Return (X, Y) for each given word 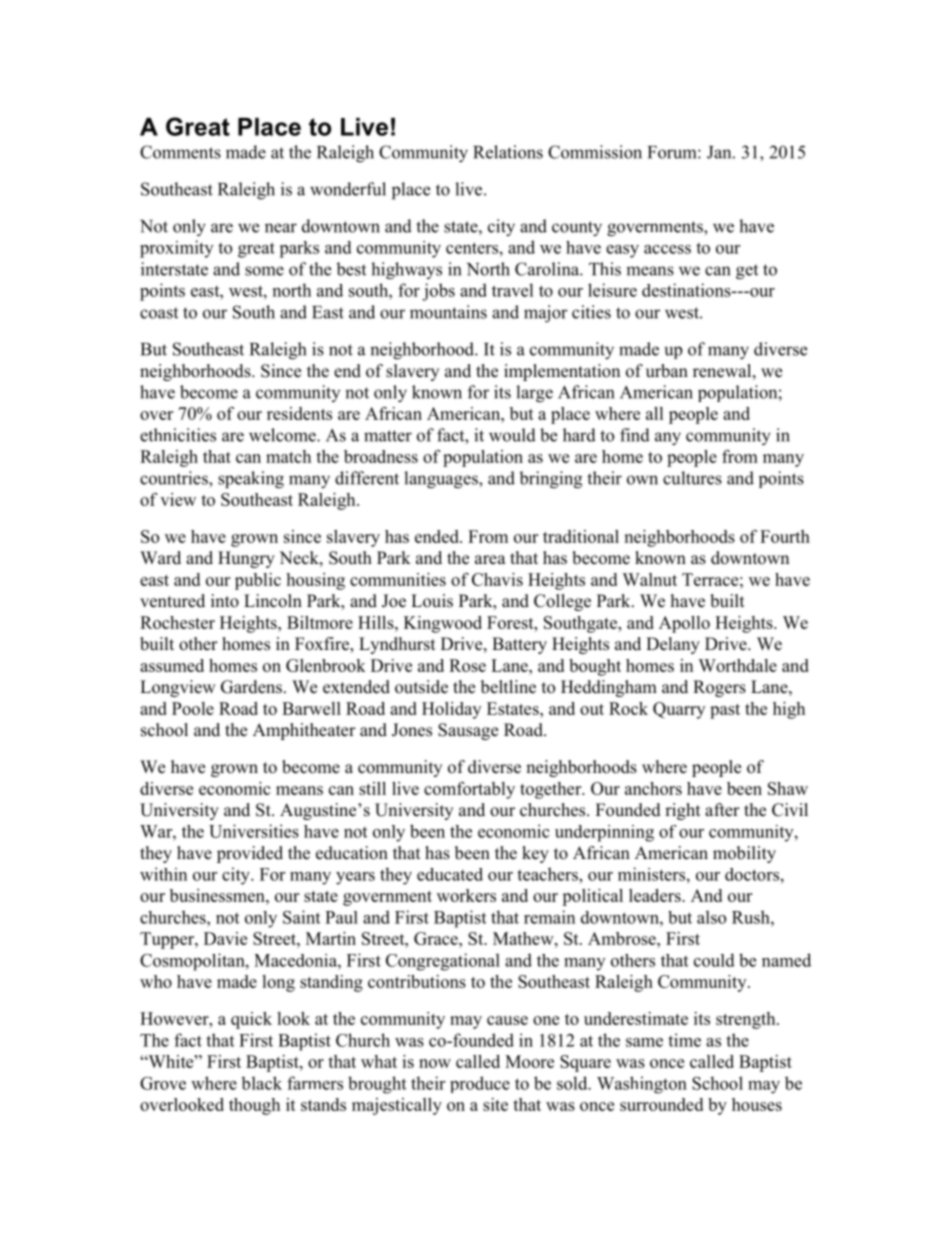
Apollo (684, 624)
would (512, 435)
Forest (511, 622)
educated (450, 874)
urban (667, 371)
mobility (744, 854)
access (667, 249)
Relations (508, 152)
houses (757, 1104)
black (261, 1083)
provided (250, 854)
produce (480, 1084)
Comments (180, 152)
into (225, 601)
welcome (283, 435)
